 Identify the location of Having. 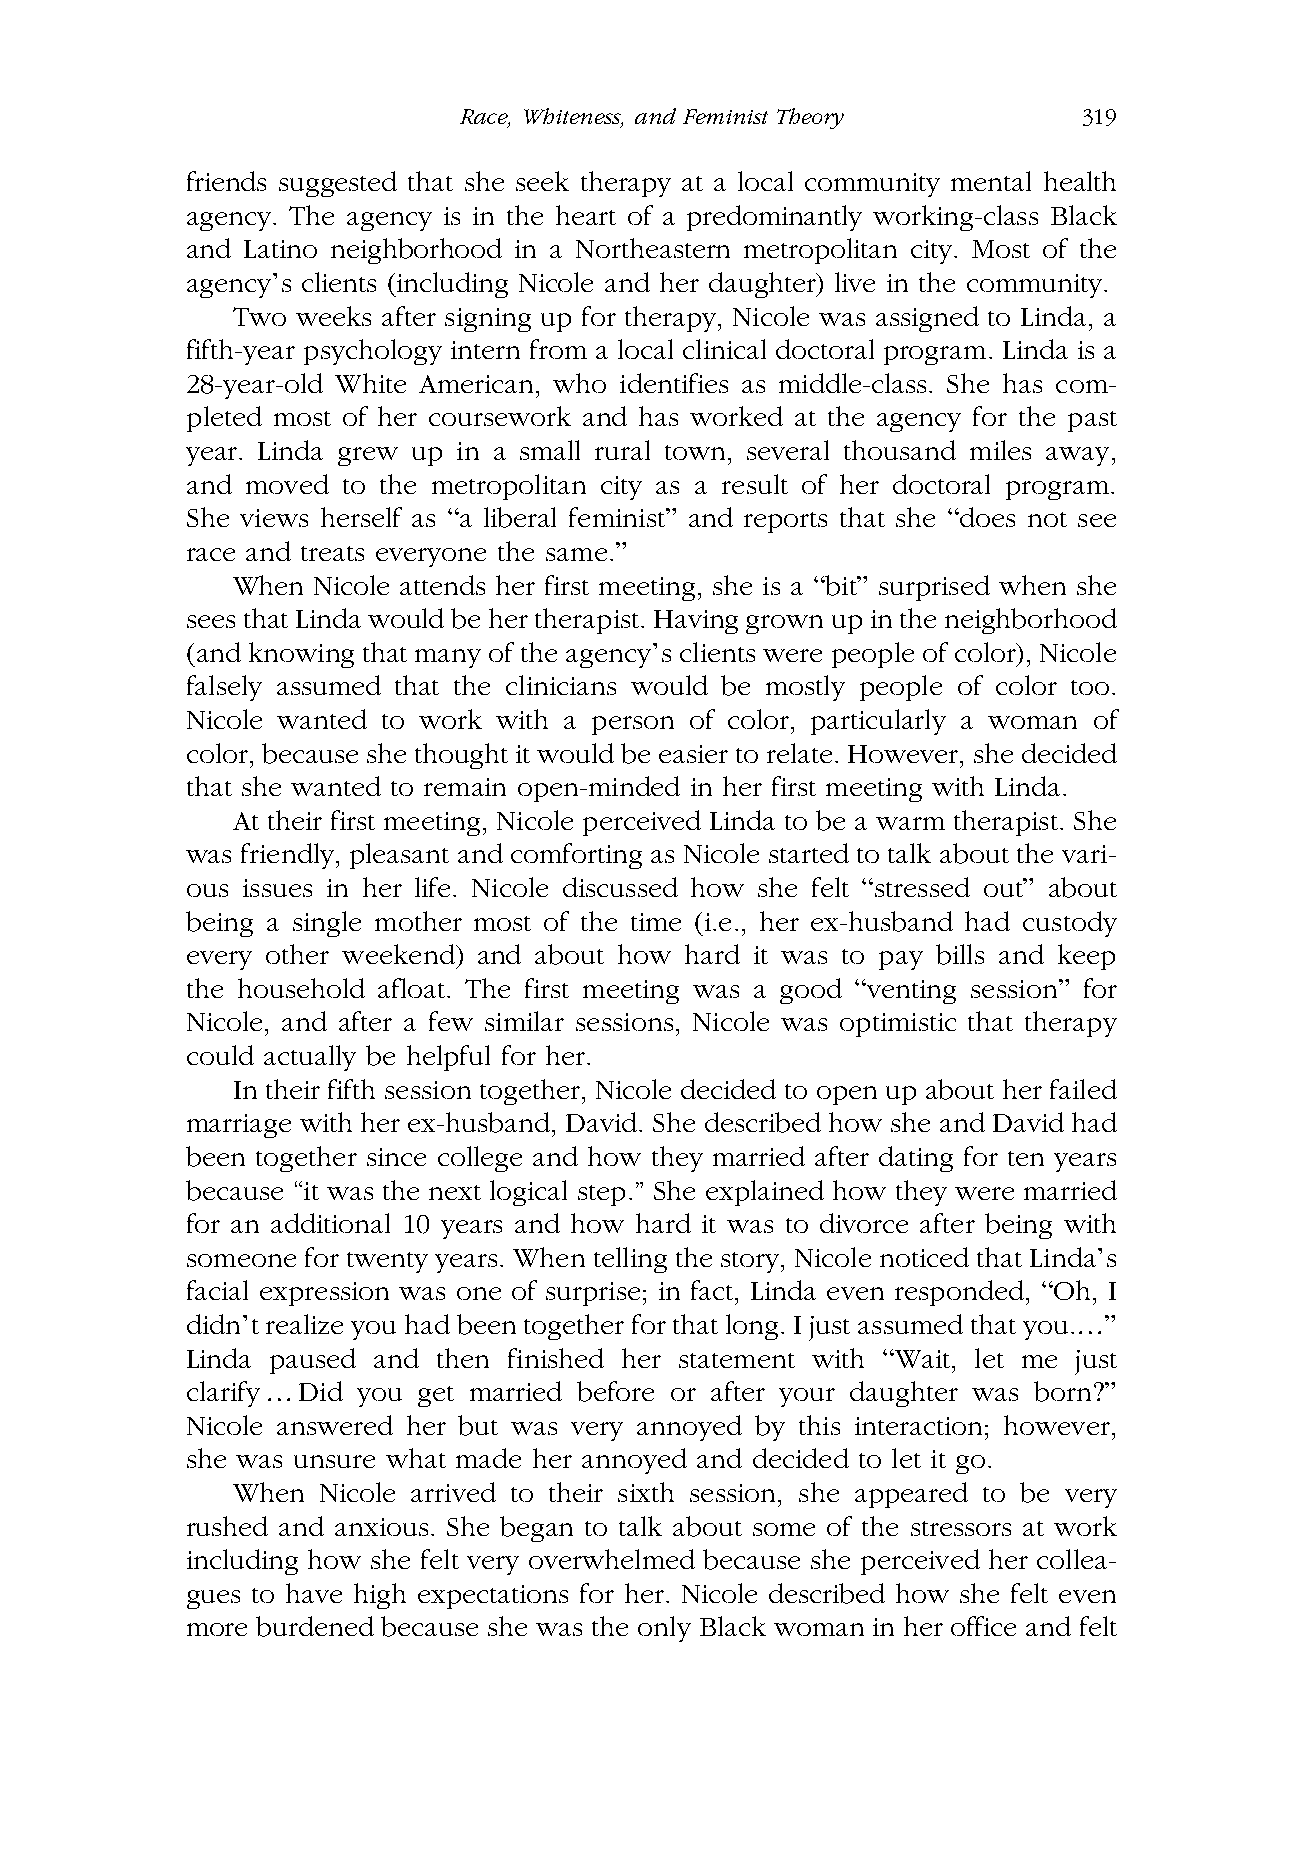
(696, 622).
